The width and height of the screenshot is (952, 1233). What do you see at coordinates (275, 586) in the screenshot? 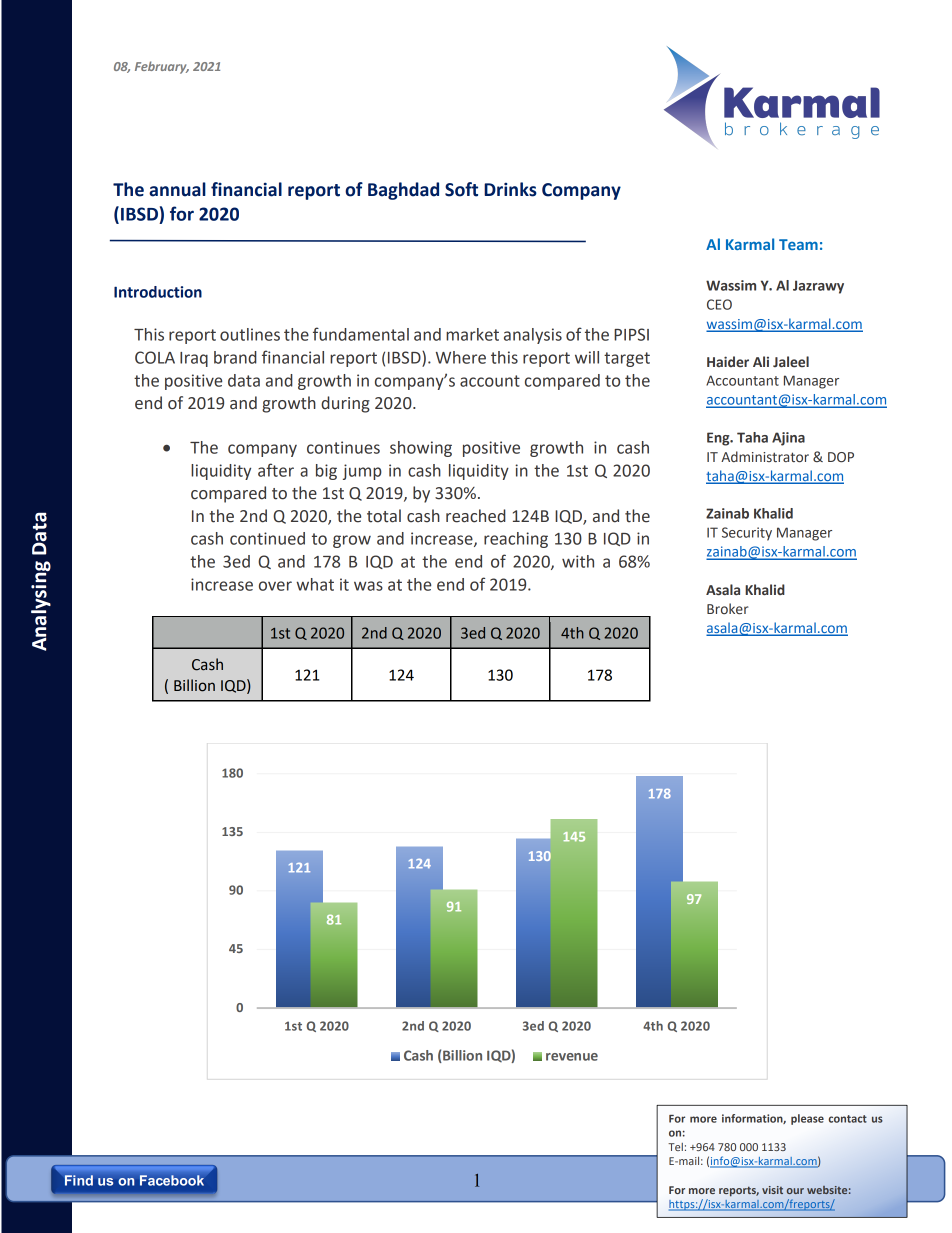
I see `over` at bounding box center [275, 586].
